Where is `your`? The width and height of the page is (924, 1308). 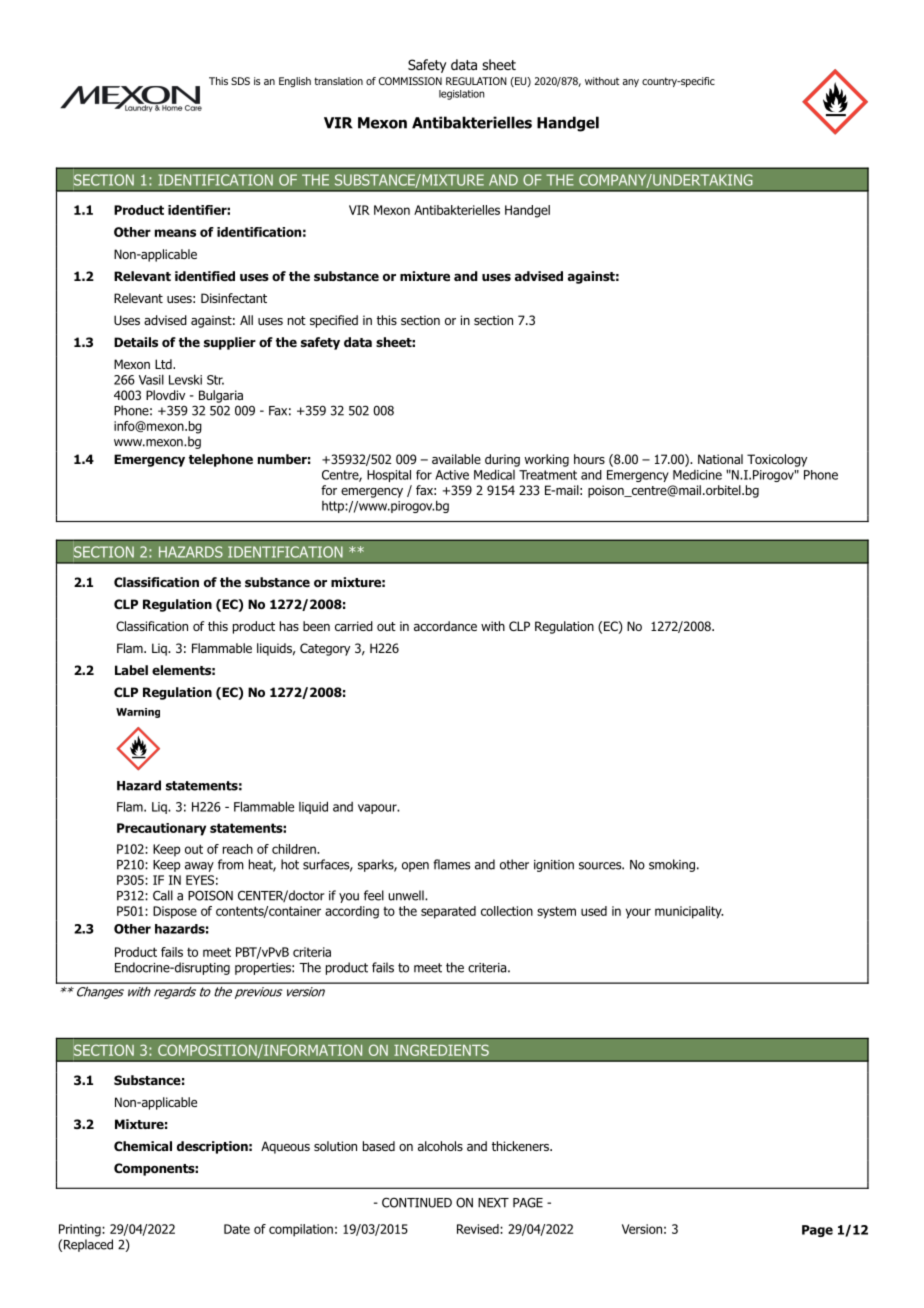
your is located at coordinates (638, 913).
